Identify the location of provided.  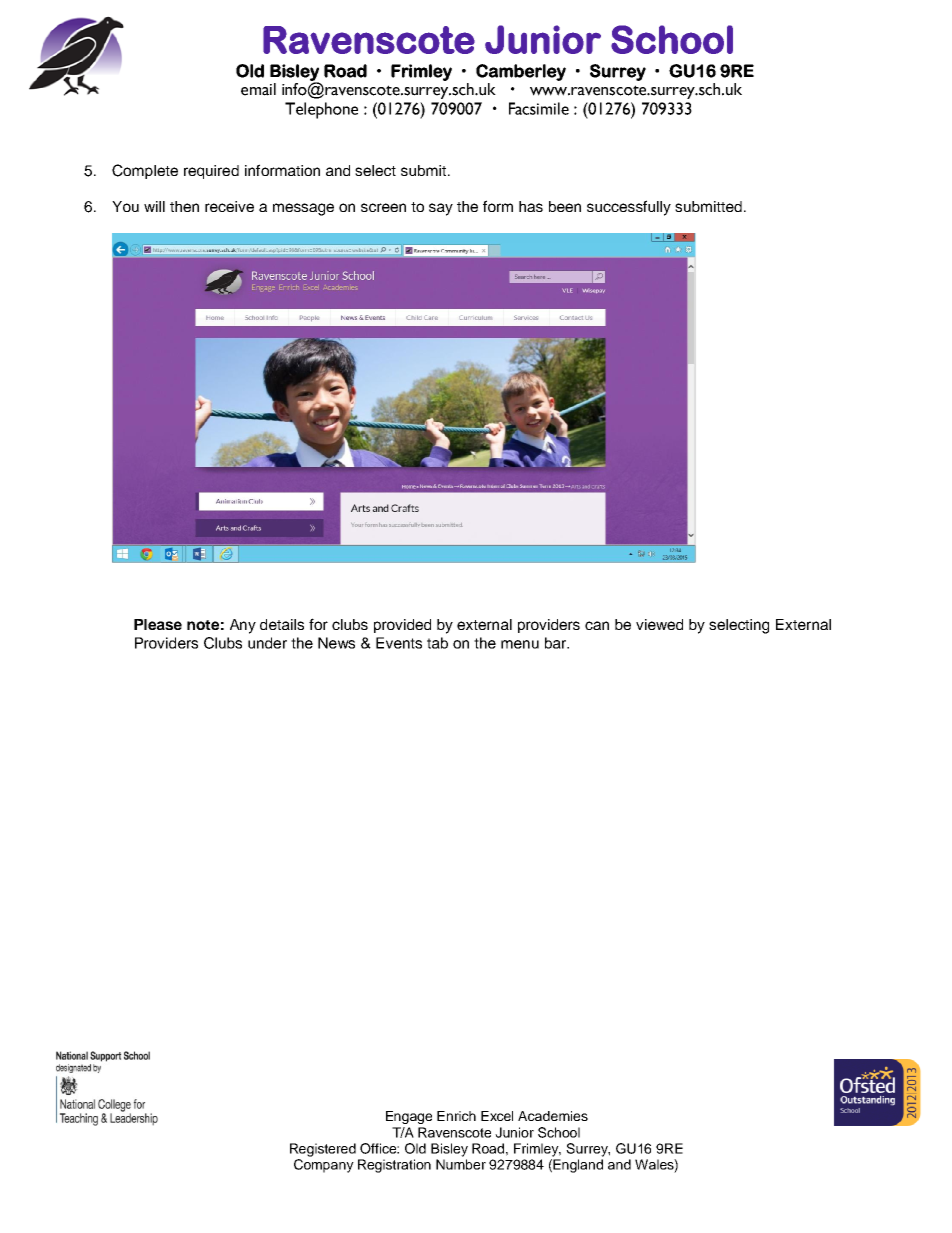
(402, 626).
